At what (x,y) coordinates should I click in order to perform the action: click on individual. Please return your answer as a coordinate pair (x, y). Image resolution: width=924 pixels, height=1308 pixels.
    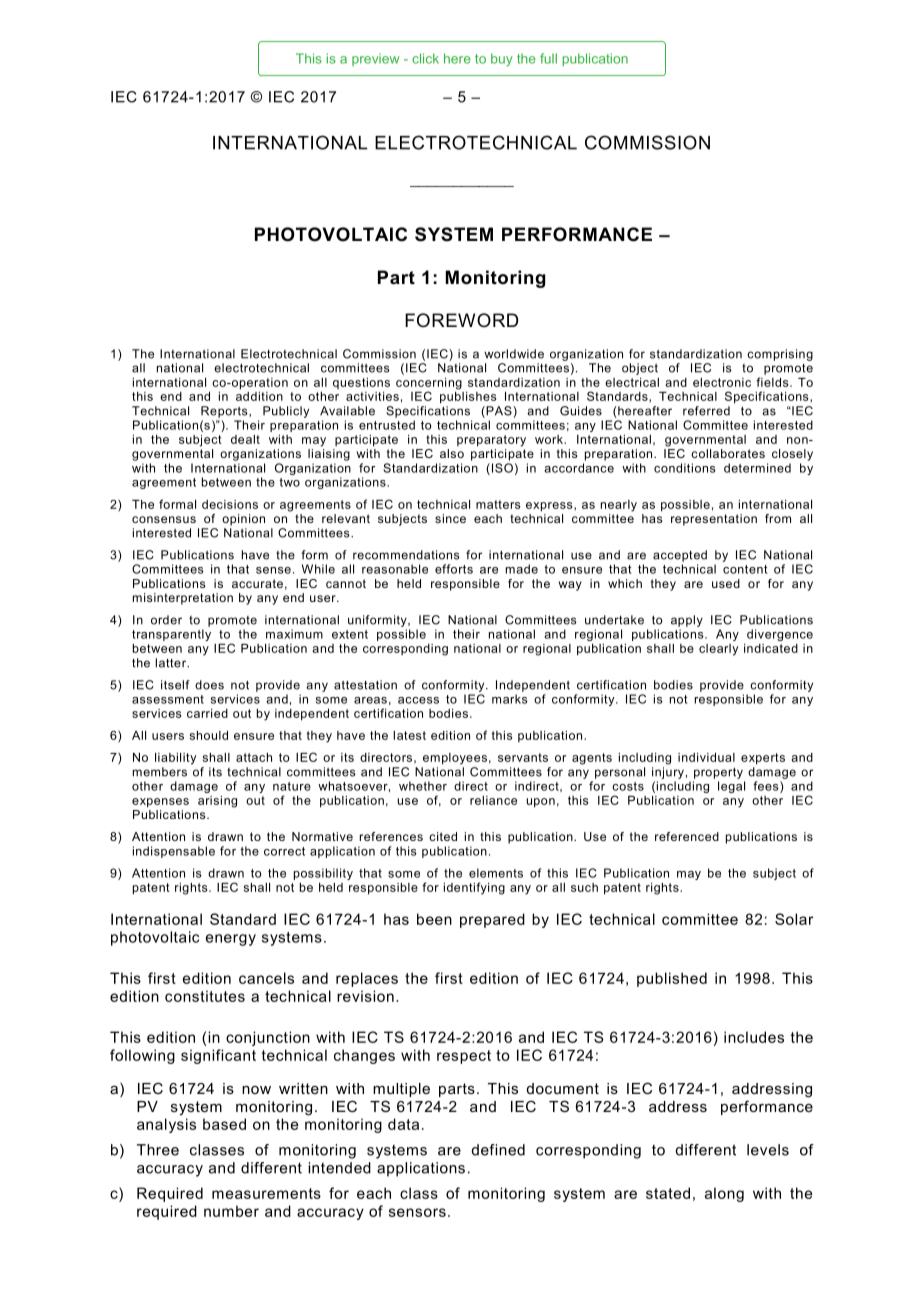
    Looking at the image, I should click on (706, 757).
